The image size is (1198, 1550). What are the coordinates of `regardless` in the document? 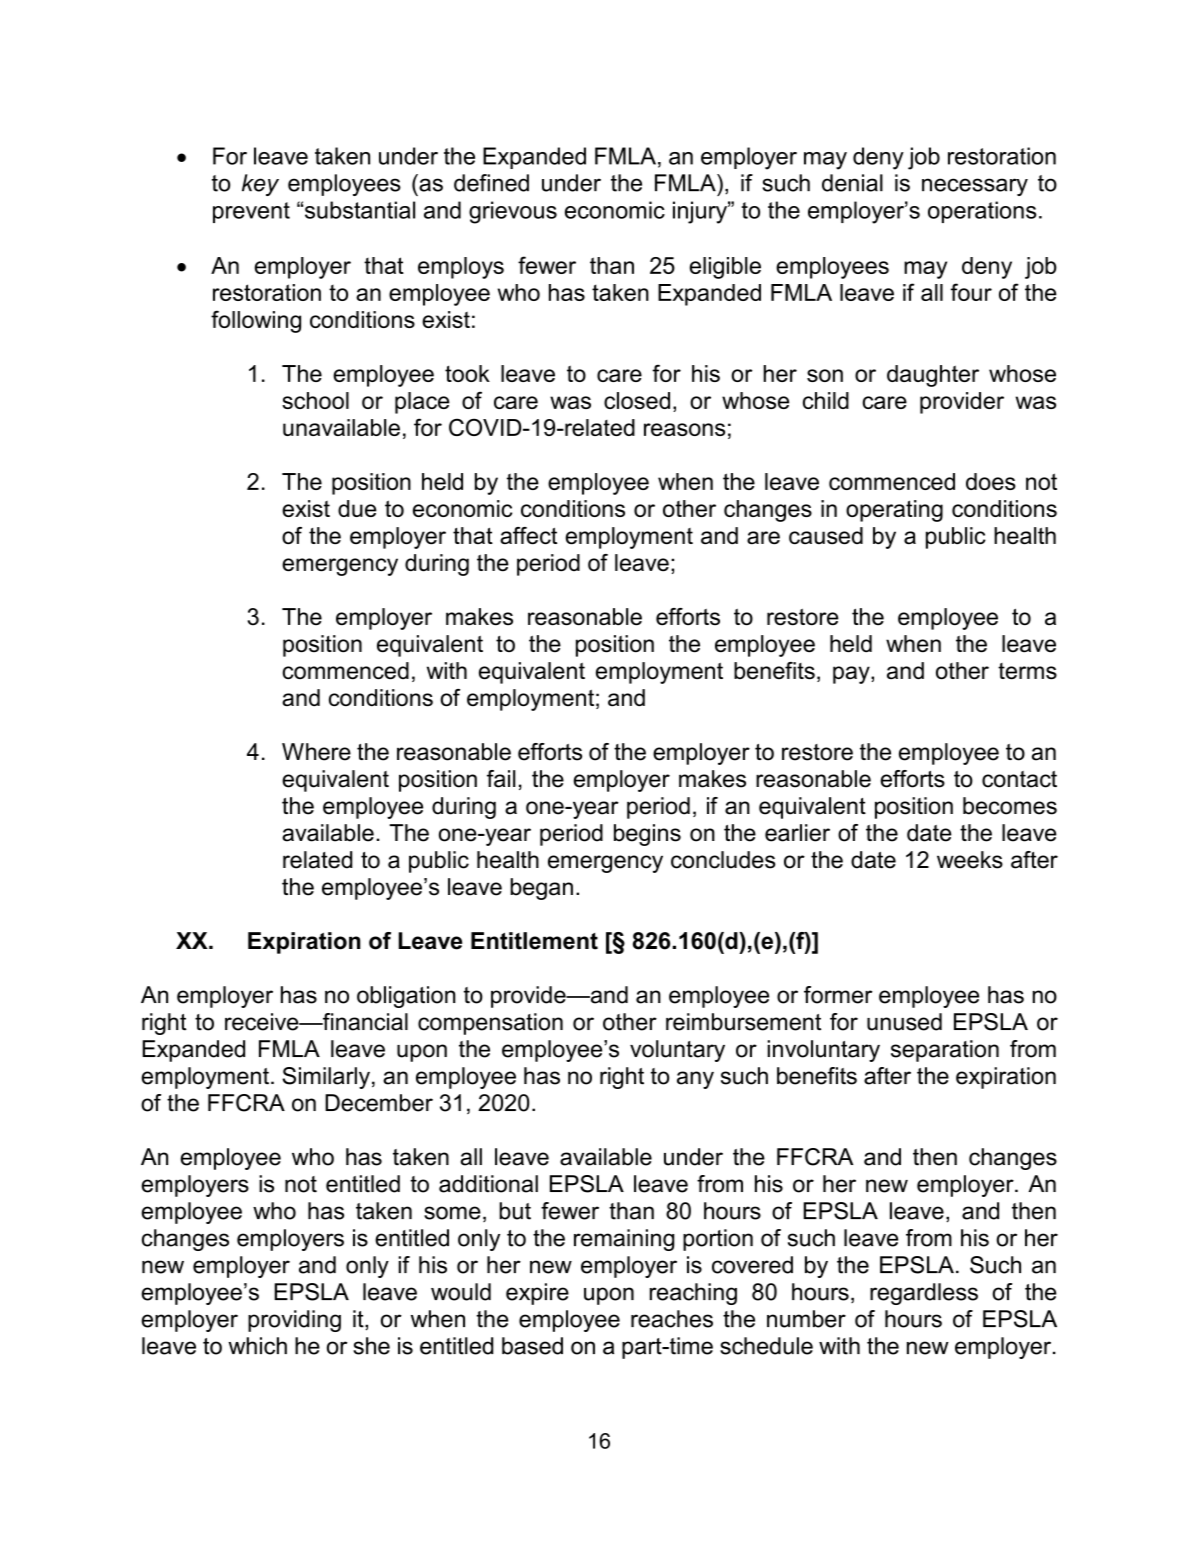 It's located at (924, 1294).
